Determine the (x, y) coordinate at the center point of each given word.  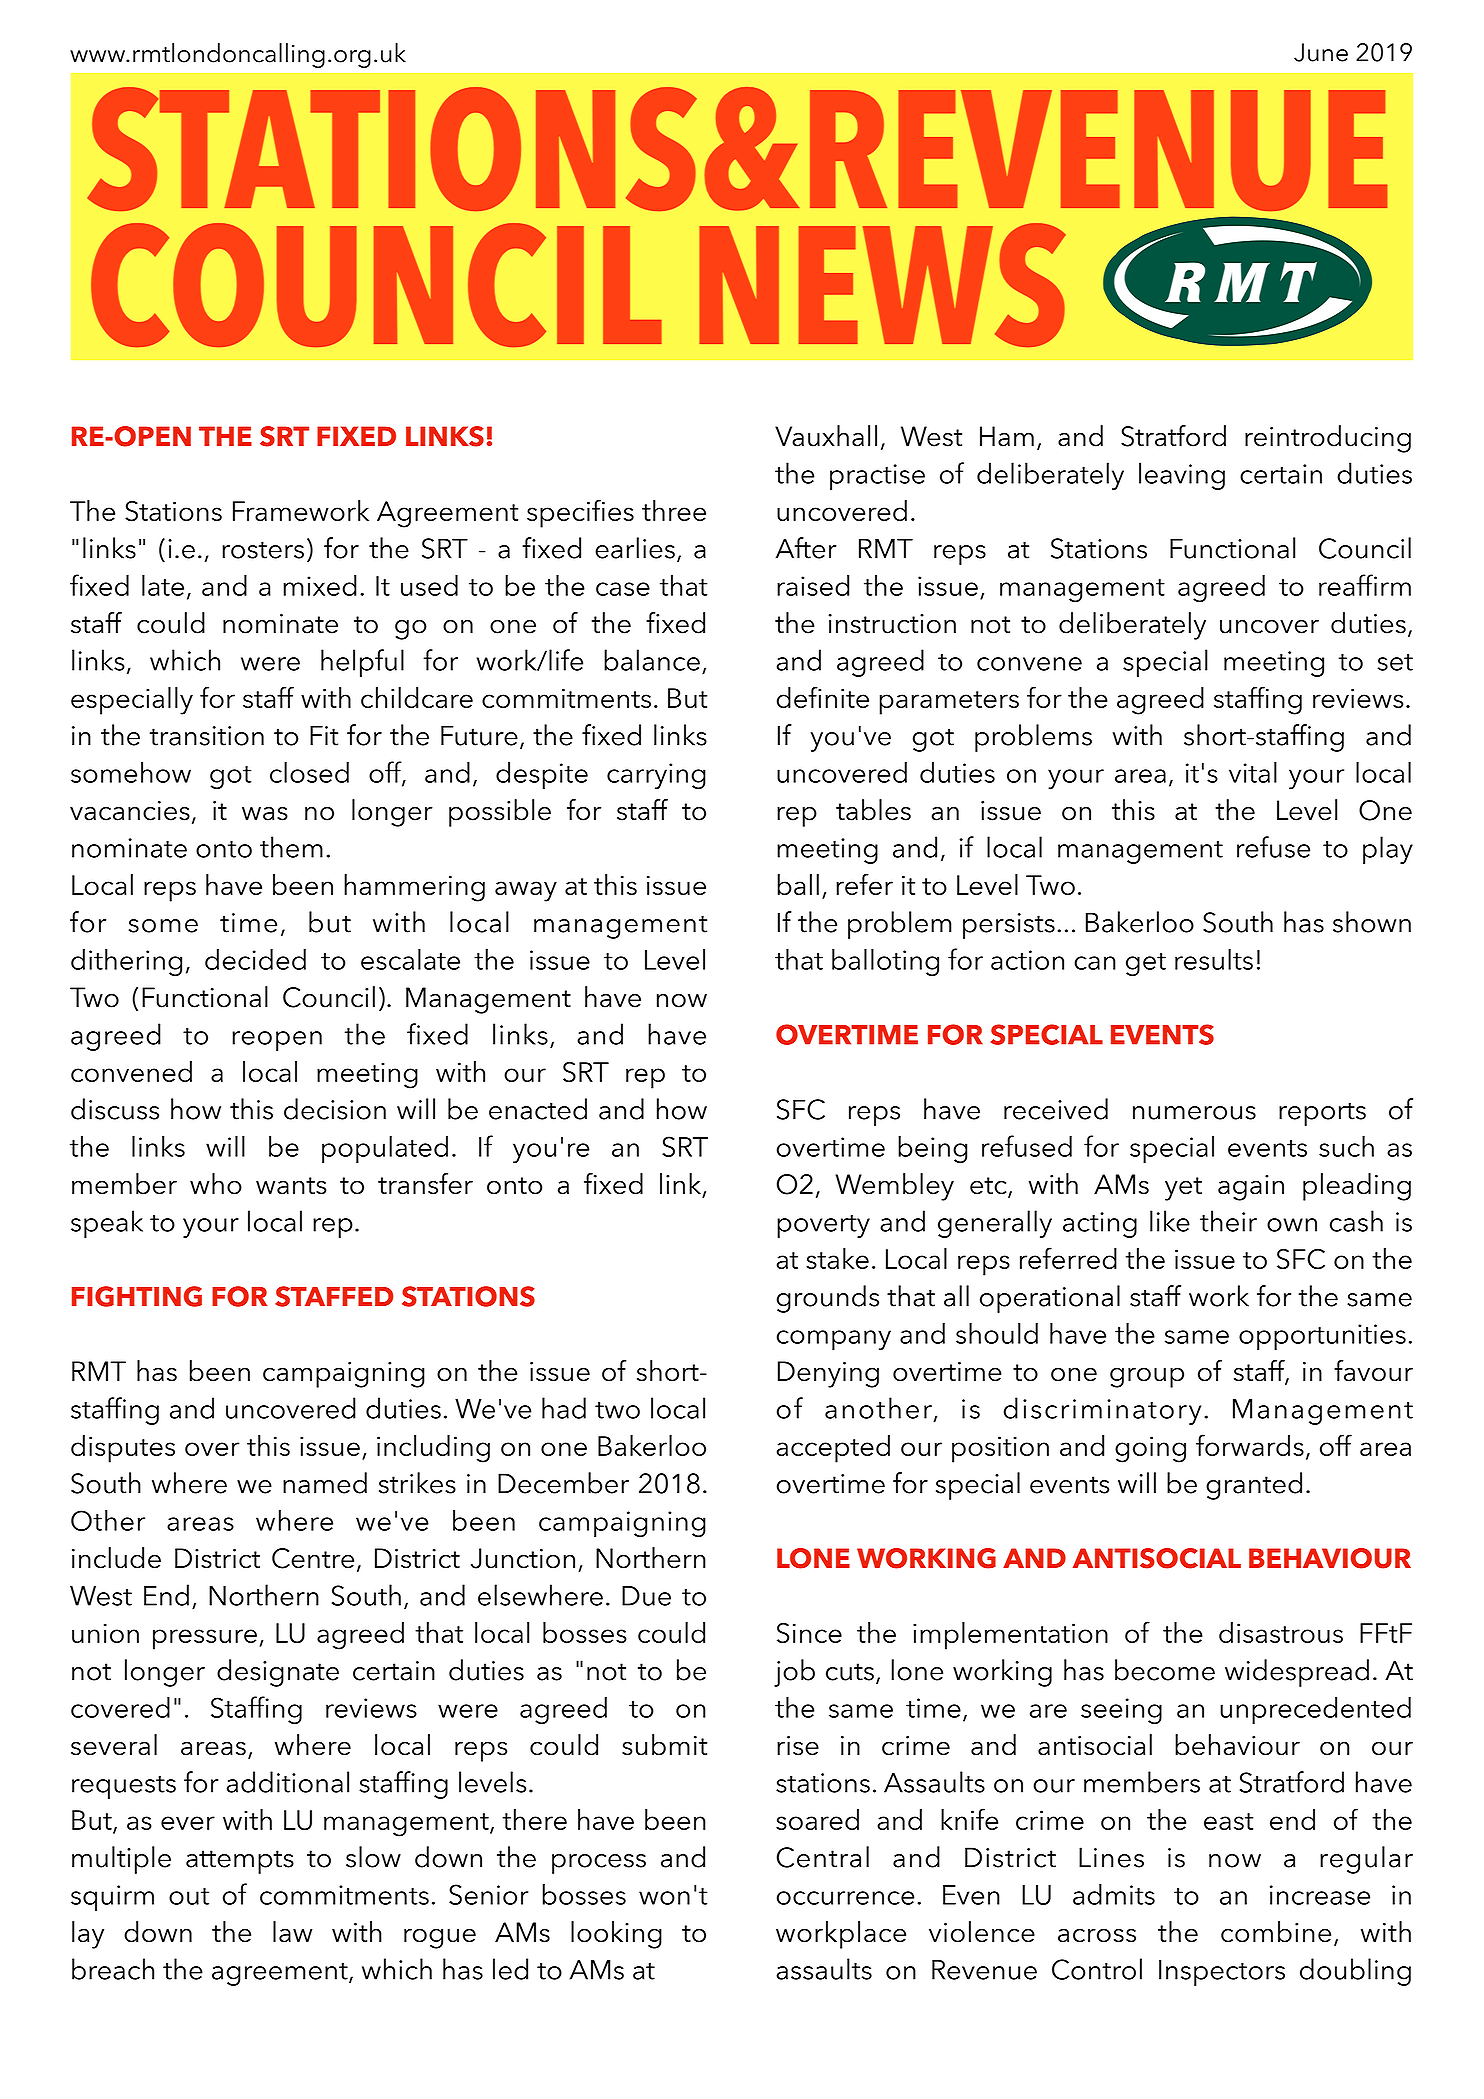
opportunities (1322, 1337)
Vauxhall (826, 436)
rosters (263, 550)
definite (823, 697)
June (1321, 52)
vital (1253, 772)
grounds (828, 1299)
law (293, 1932)
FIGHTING (137, 1296)
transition (207, 736)
